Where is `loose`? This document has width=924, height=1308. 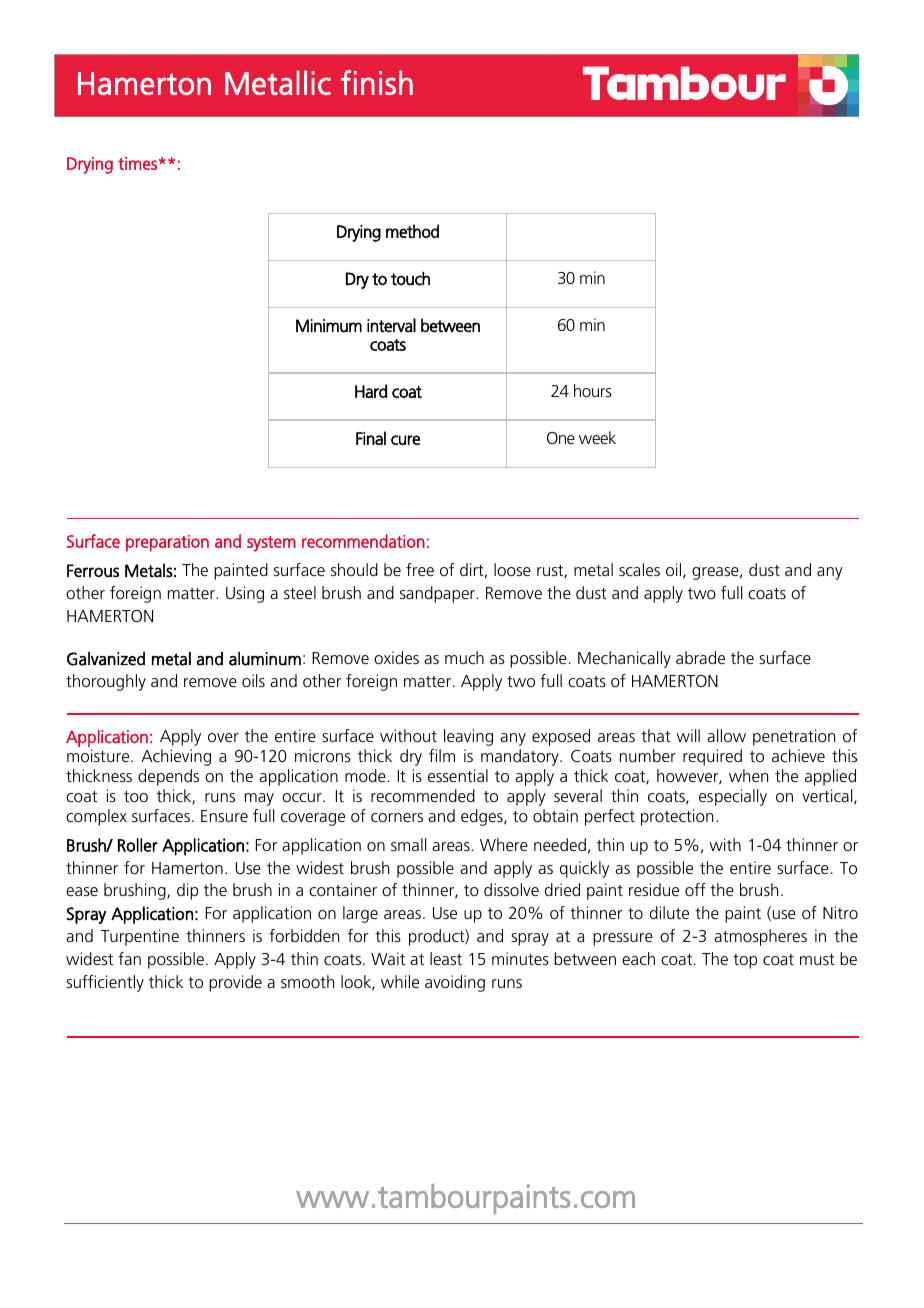 loose is located at coordinates (512, 569).
